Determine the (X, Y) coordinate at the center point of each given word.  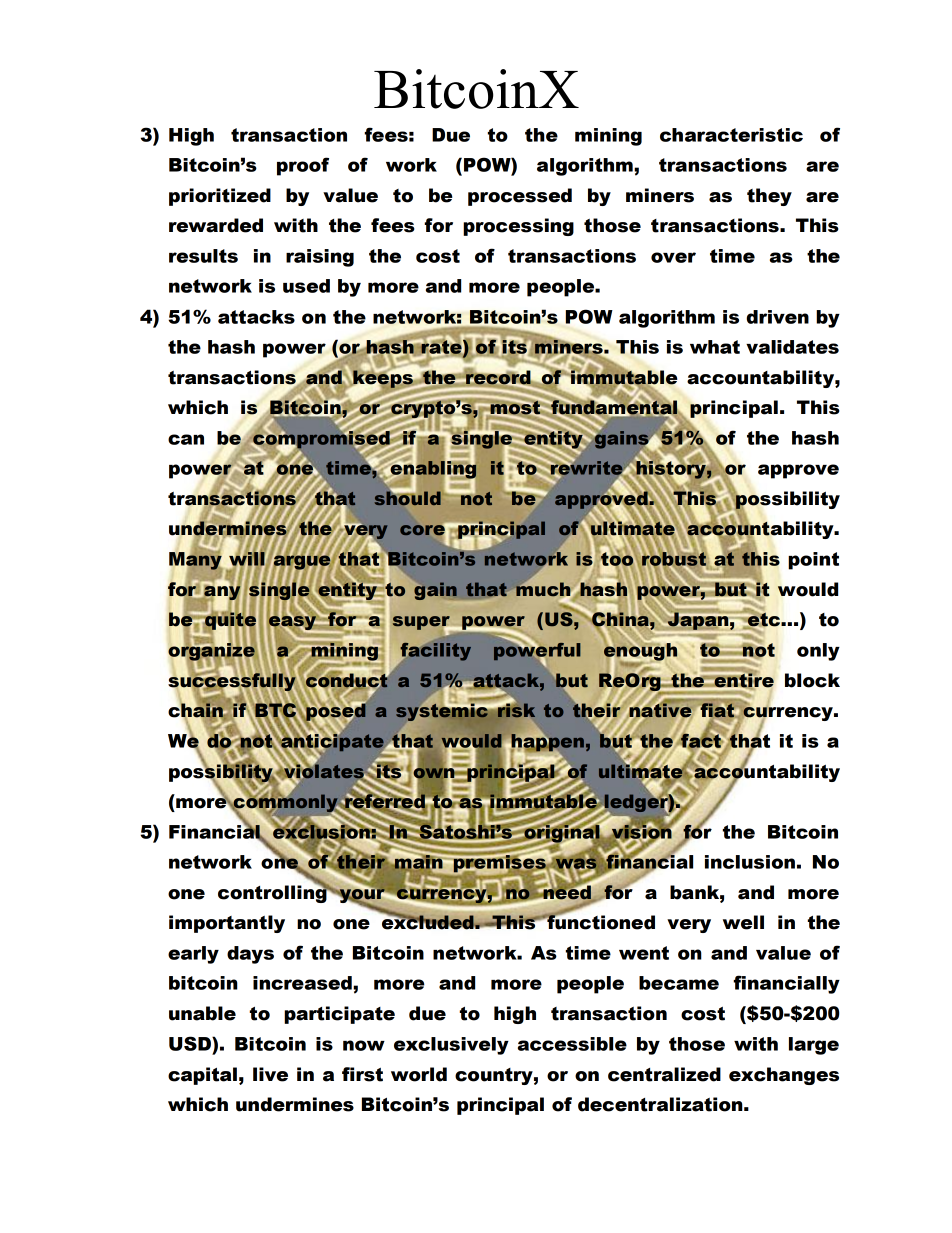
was (576, 863)
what (715, 347)
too (617, 558)
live (270, 1074)
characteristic (731, 135)
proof (303, 166)
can (186, 439)
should (407, 497)
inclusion (750, 862)
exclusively (451, 1046)
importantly (227, 924)
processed (520, 197)
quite (229, 621)
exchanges (784, 1076)
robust (673, 559)
